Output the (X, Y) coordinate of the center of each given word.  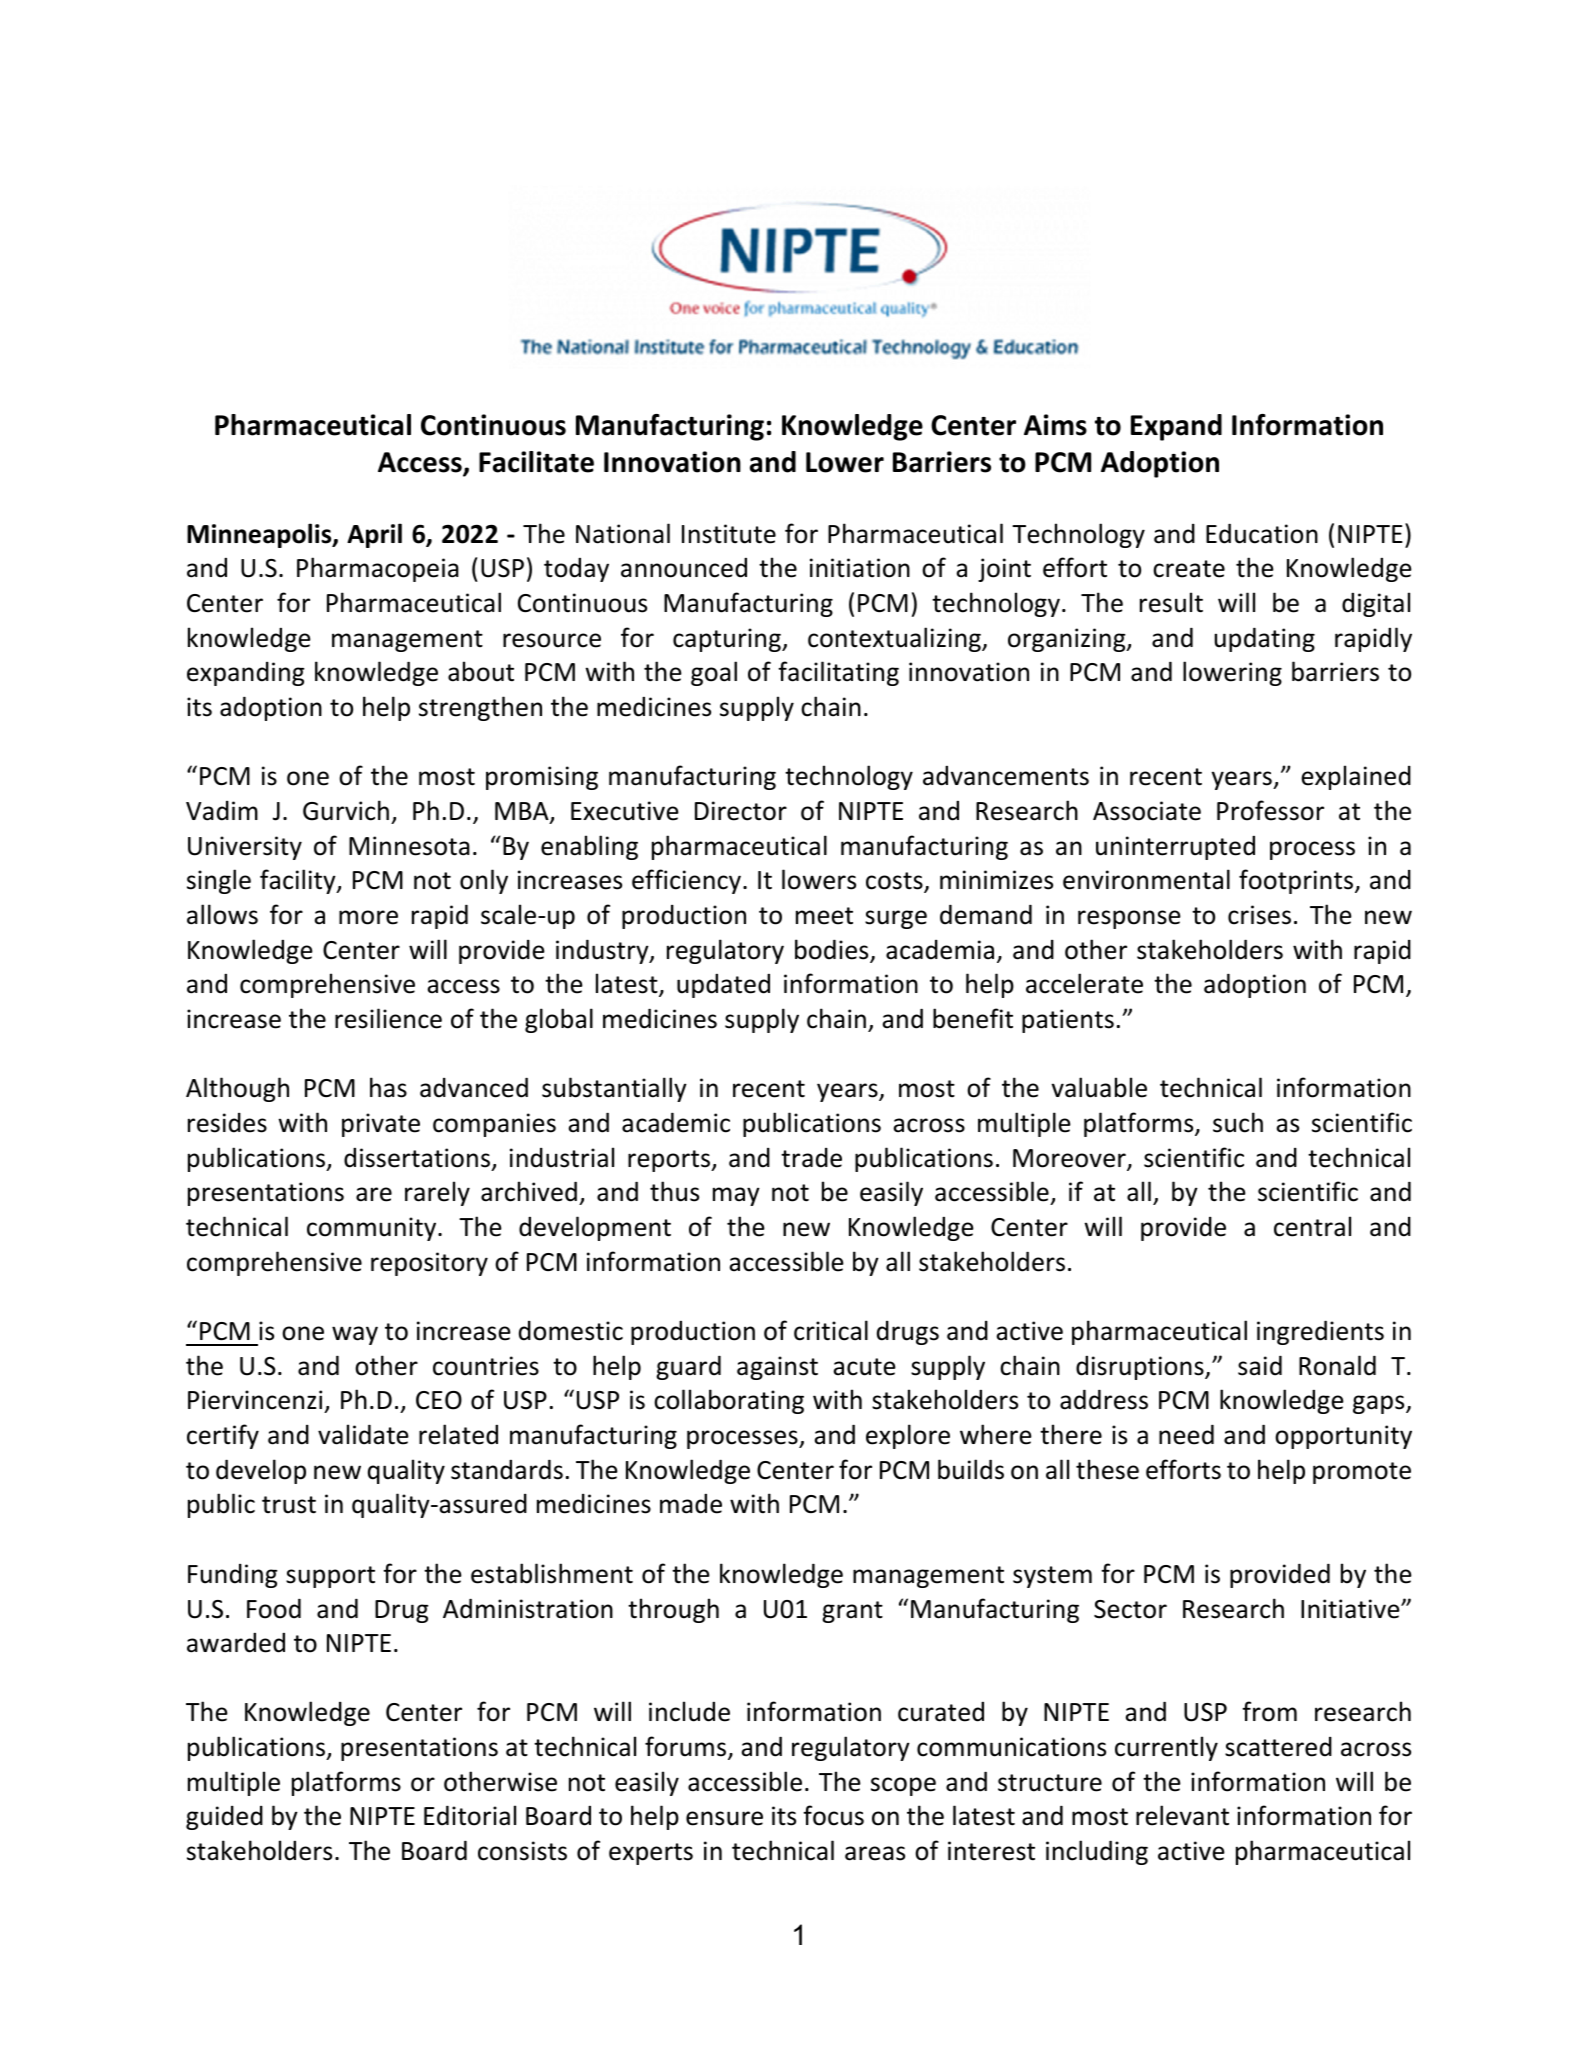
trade (811, 1158)
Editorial (470, 1815)
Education (1262, 533)
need (1186, 1434)
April (374, 535)
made (691, 1504)
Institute (729, 534)
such (1238, 1122)
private (381, 1125)
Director (741, 811)
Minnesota (409, 846)
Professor (1270, 810)
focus (833, 1815)
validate (363, 1434)
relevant (1182, 1815)
